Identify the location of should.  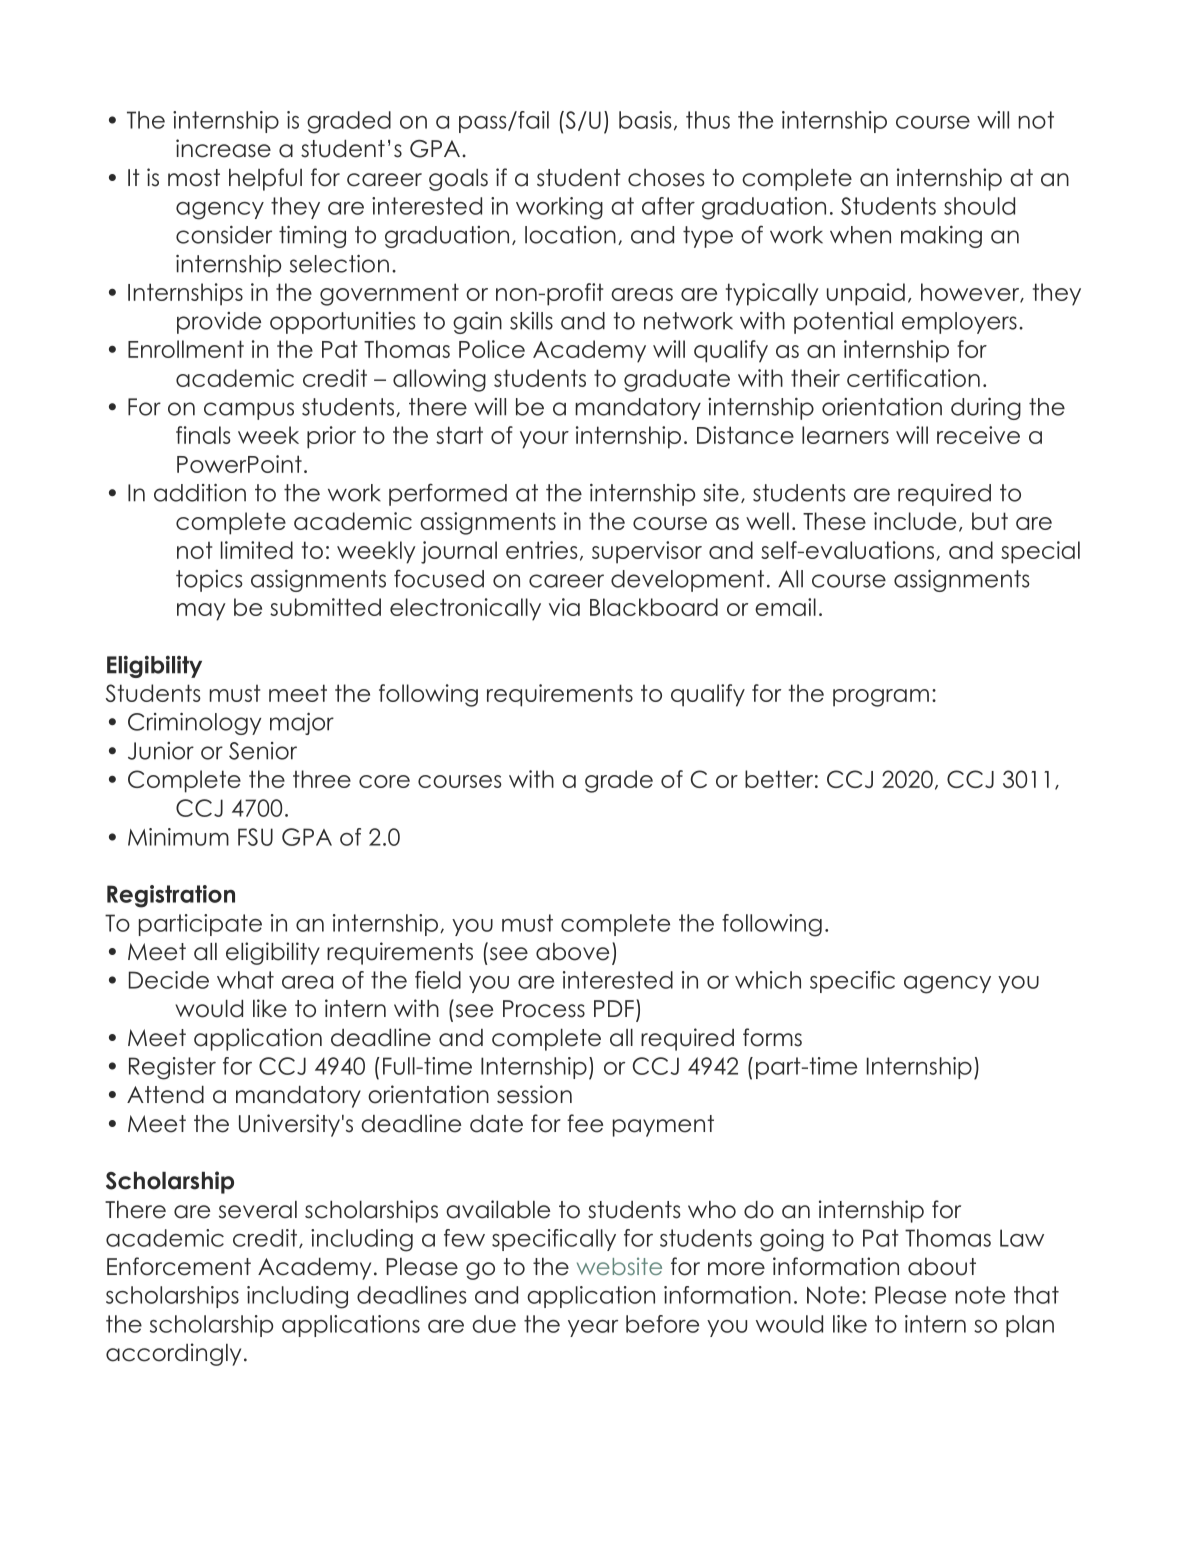
(979, 206).
